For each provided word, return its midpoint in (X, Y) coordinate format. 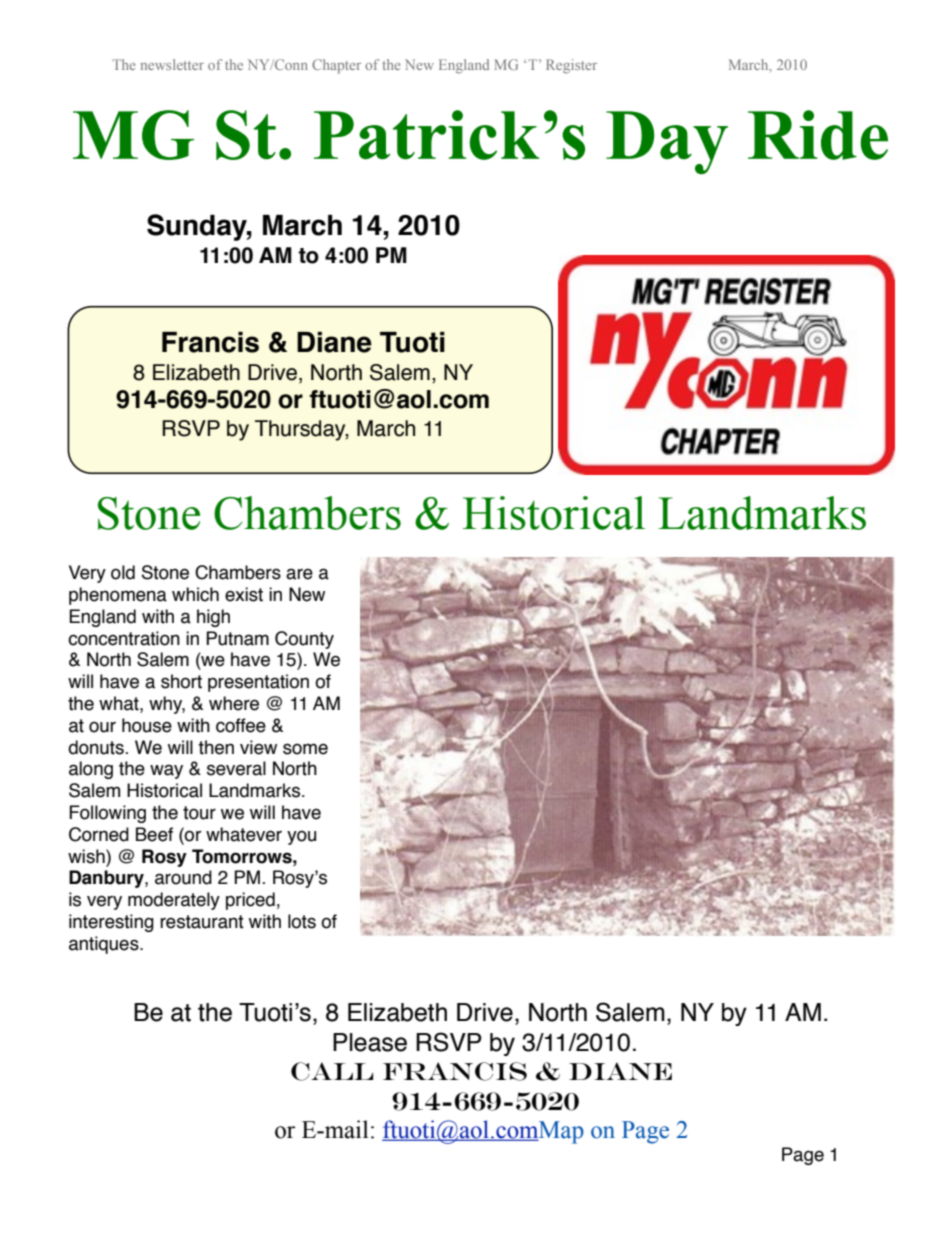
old (123, 572)
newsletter (172, 64)
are (299, 574)
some (305, 749)
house (147, 725)
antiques (105, 945)
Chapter (336, 66)
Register (571, 66)
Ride (818, 135)
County (304, 640)
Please (370, 1042)
